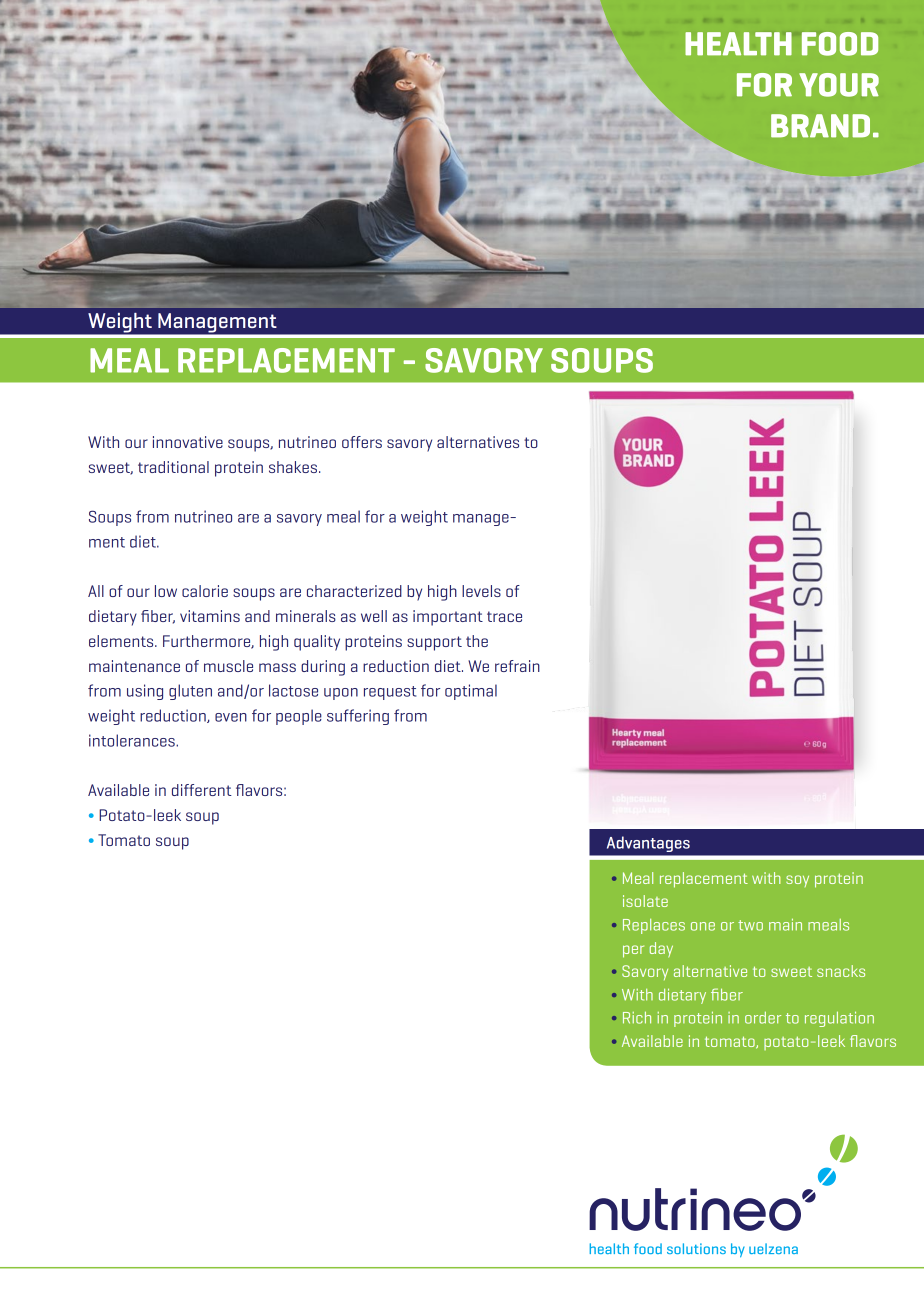 The height and width of the screenshot is (1308, 924). Describe the element at coordinates (504, 616) in the screenshot. I see `trace` at that location.
